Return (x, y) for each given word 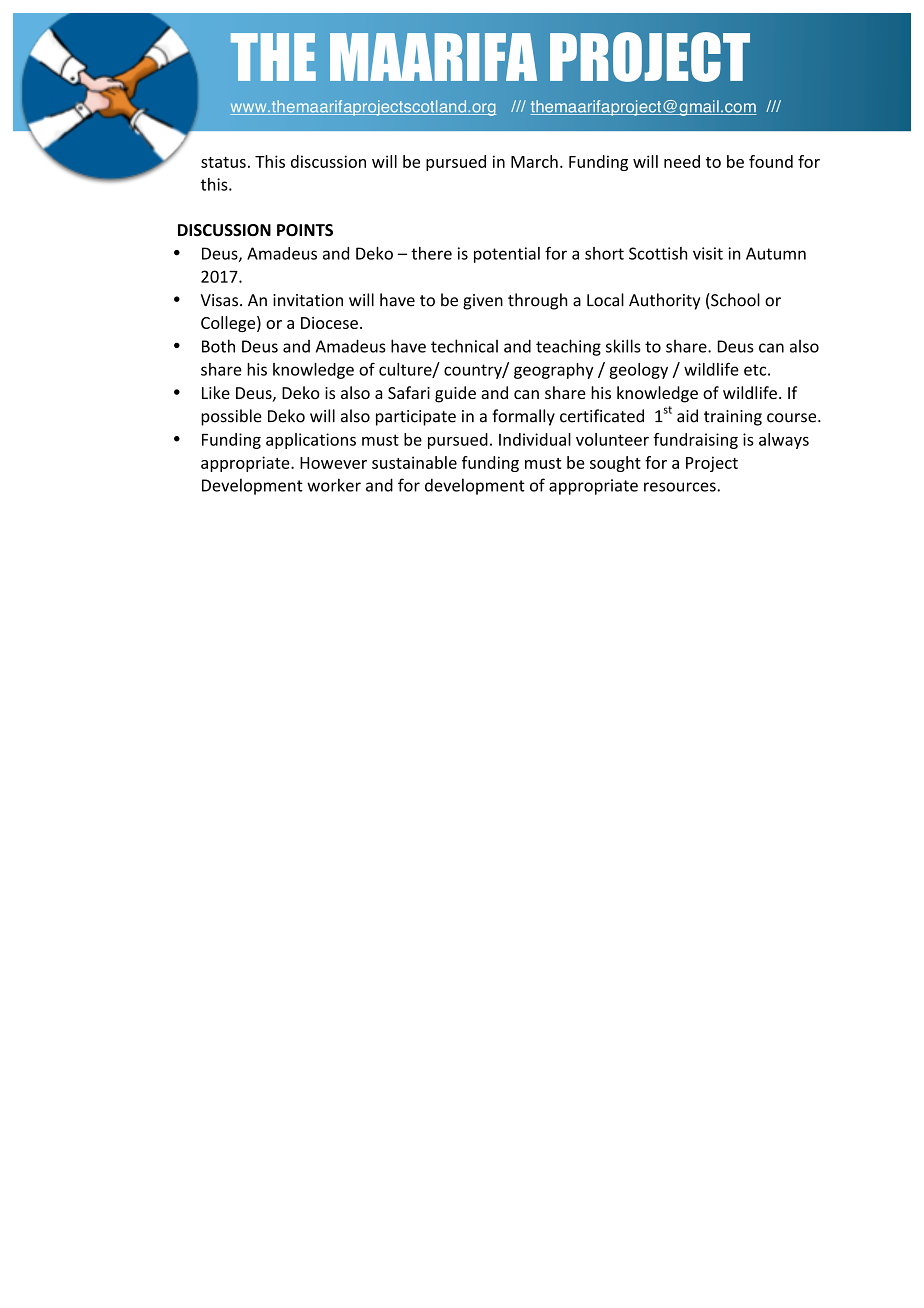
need (682, 161)
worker (334, 485)
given (483, 302)
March (534, 161)
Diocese (329, 323)
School (734, 301)
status (223, 162)
